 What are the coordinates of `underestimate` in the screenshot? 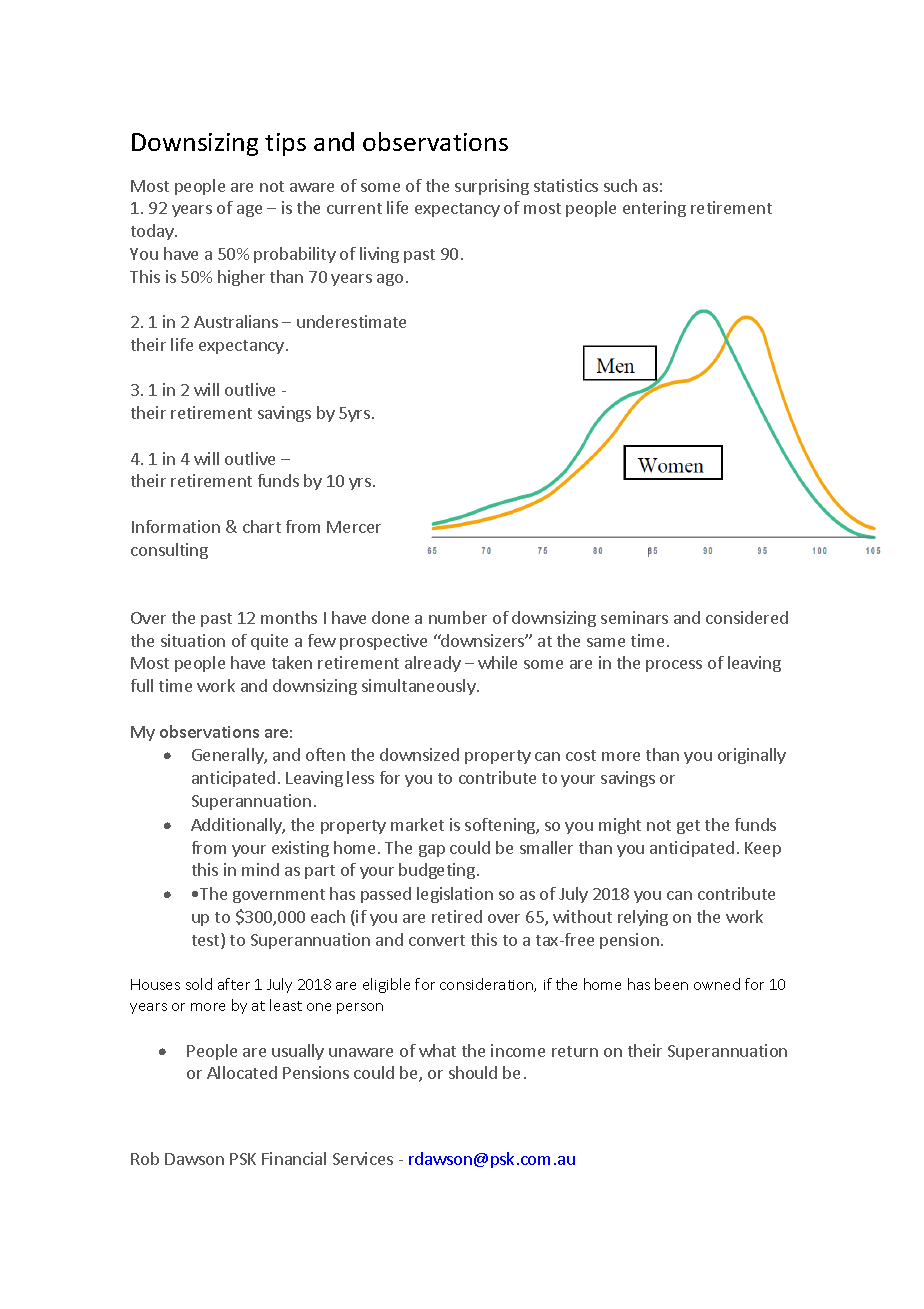 It's located at (351, 321).
